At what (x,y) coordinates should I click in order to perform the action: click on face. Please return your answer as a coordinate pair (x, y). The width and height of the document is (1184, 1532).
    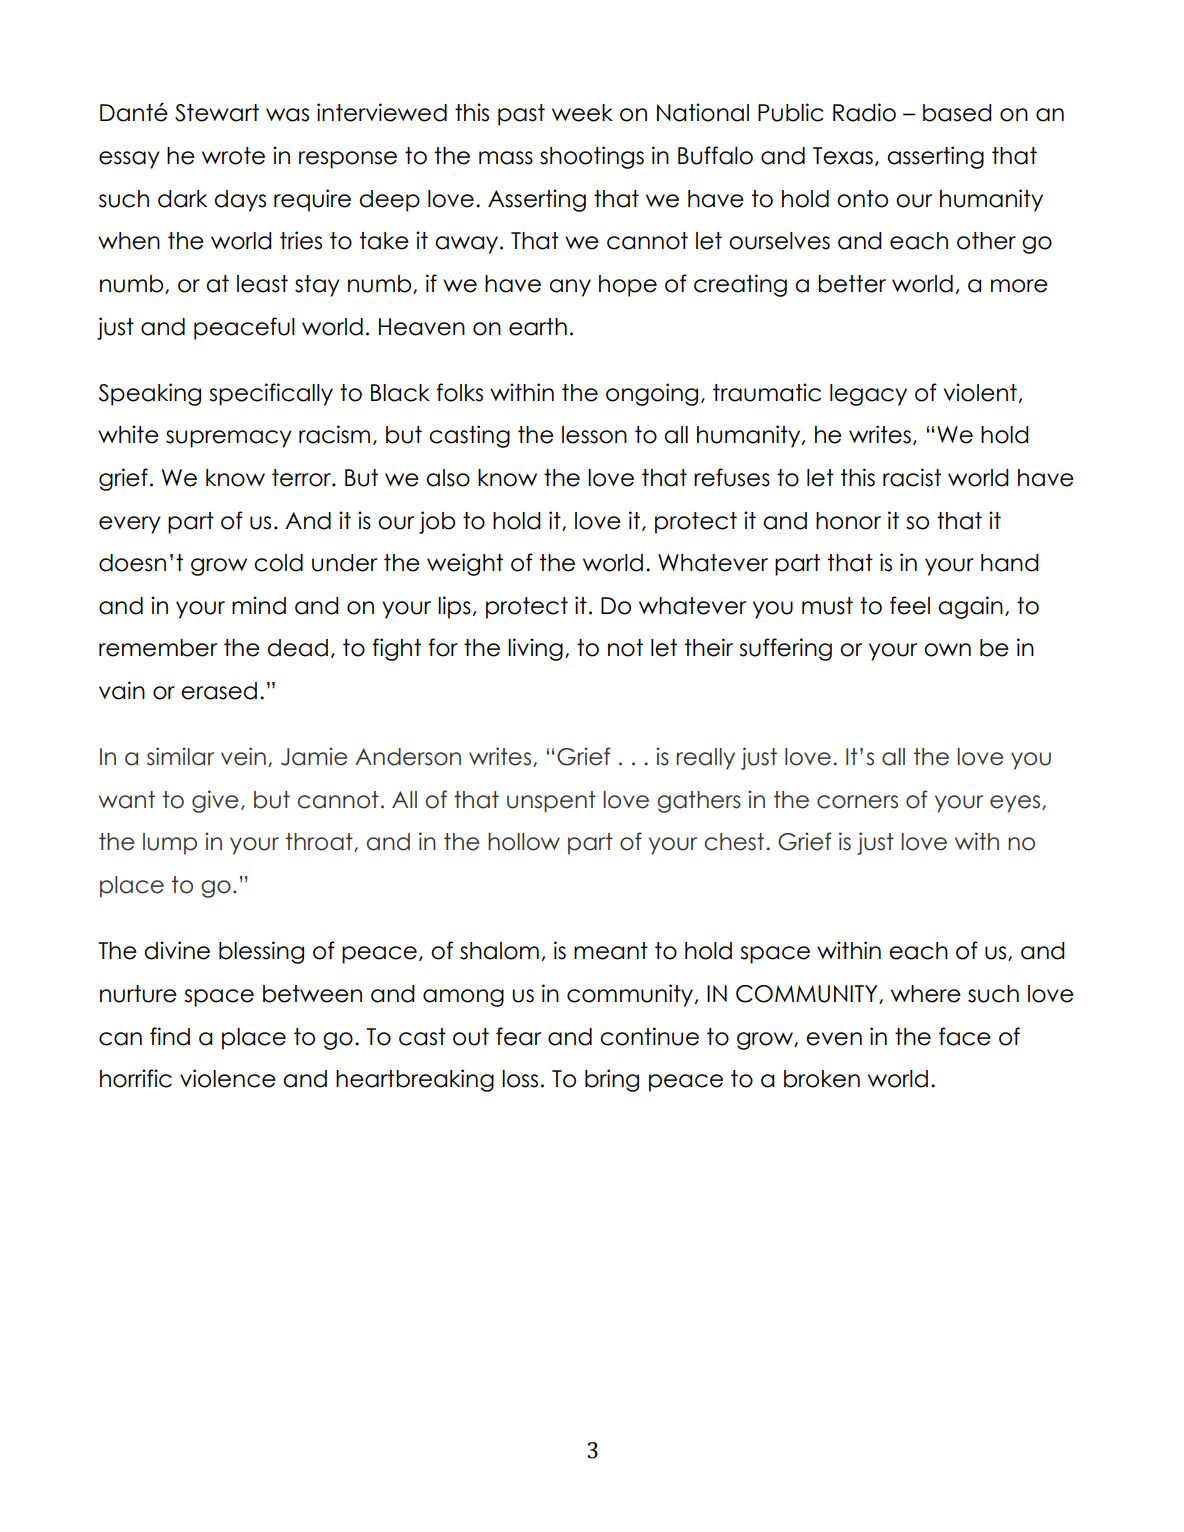
    Looking at the image, I should click on (965, 1036).
